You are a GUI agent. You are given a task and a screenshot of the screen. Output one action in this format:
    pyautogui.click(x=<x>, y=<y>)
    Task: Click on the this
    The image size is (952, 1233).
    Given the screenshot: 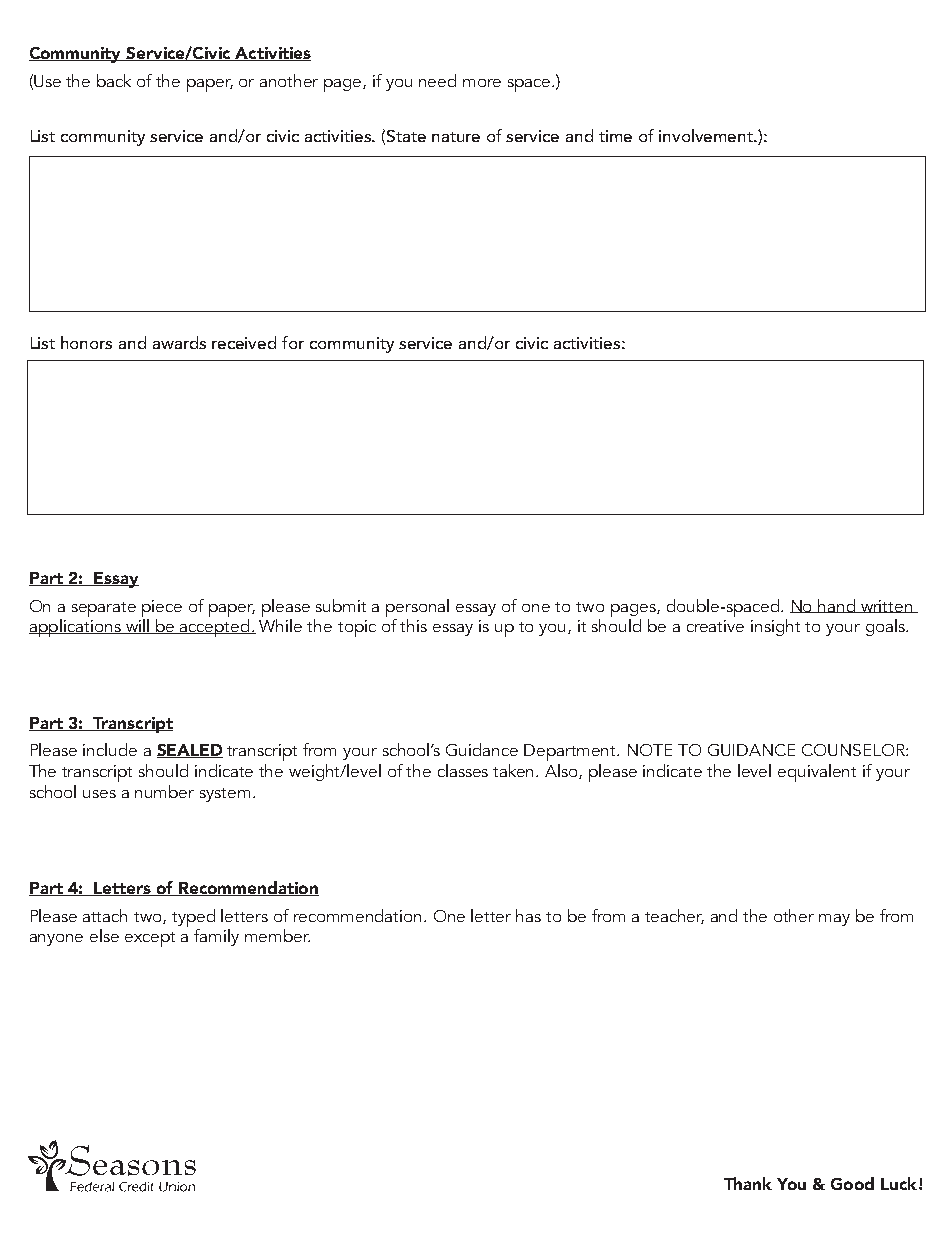 What is the action you would take?
    pyautogui.click(x=413, y=625)
